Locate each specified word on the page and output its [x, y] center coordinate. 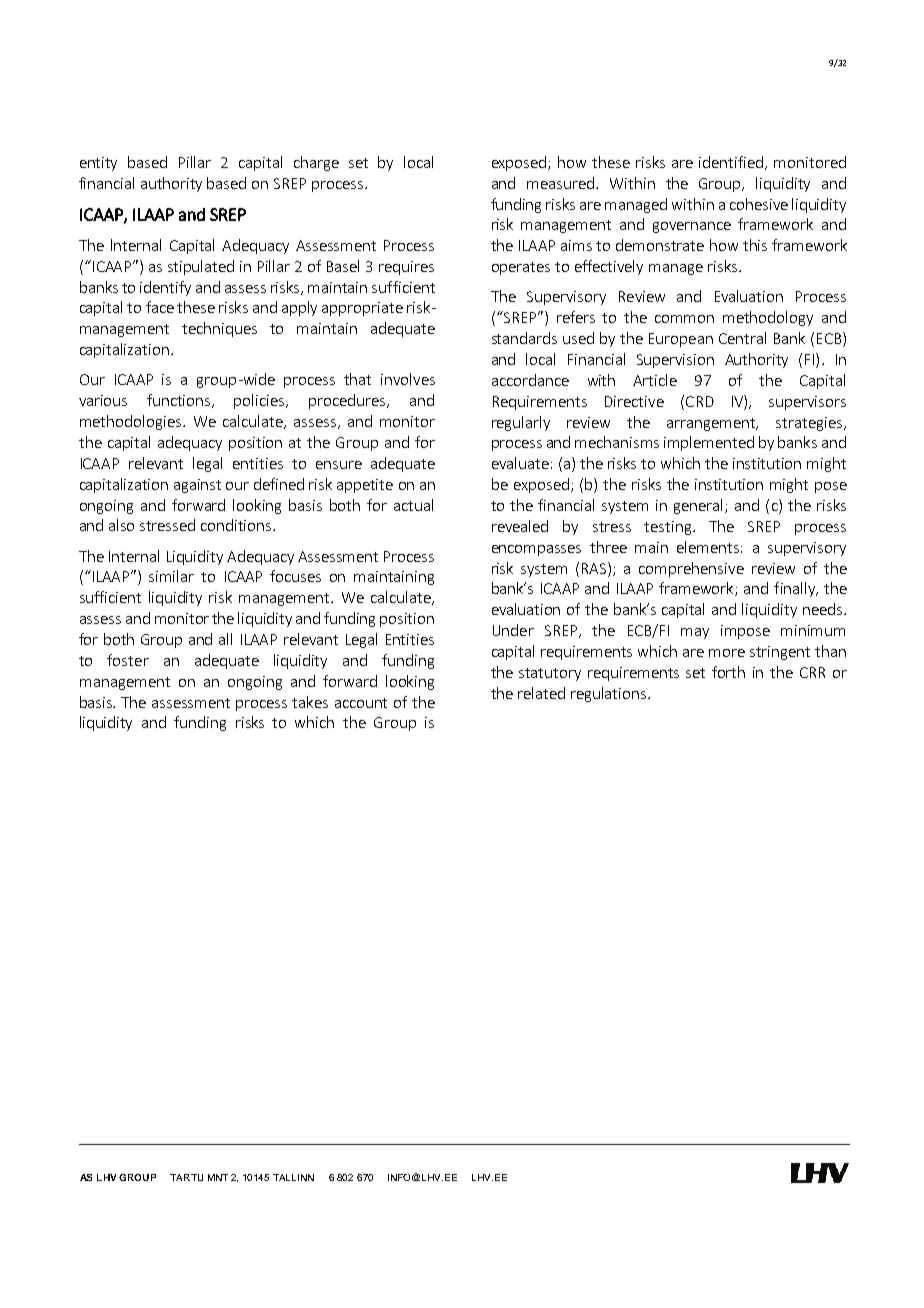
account [361, 703]
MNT [218, 1177]
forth [728, 672]
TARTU [186, 1177]
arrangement [712, 424]
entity [98, 164]
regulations [610, 694]
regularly [521, 423]
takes [310, 702]
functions [180, 401]
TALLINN [293, 1177]
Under [513, 630]
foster [128, 660]
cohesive [759, 204]
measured [560, 183]
